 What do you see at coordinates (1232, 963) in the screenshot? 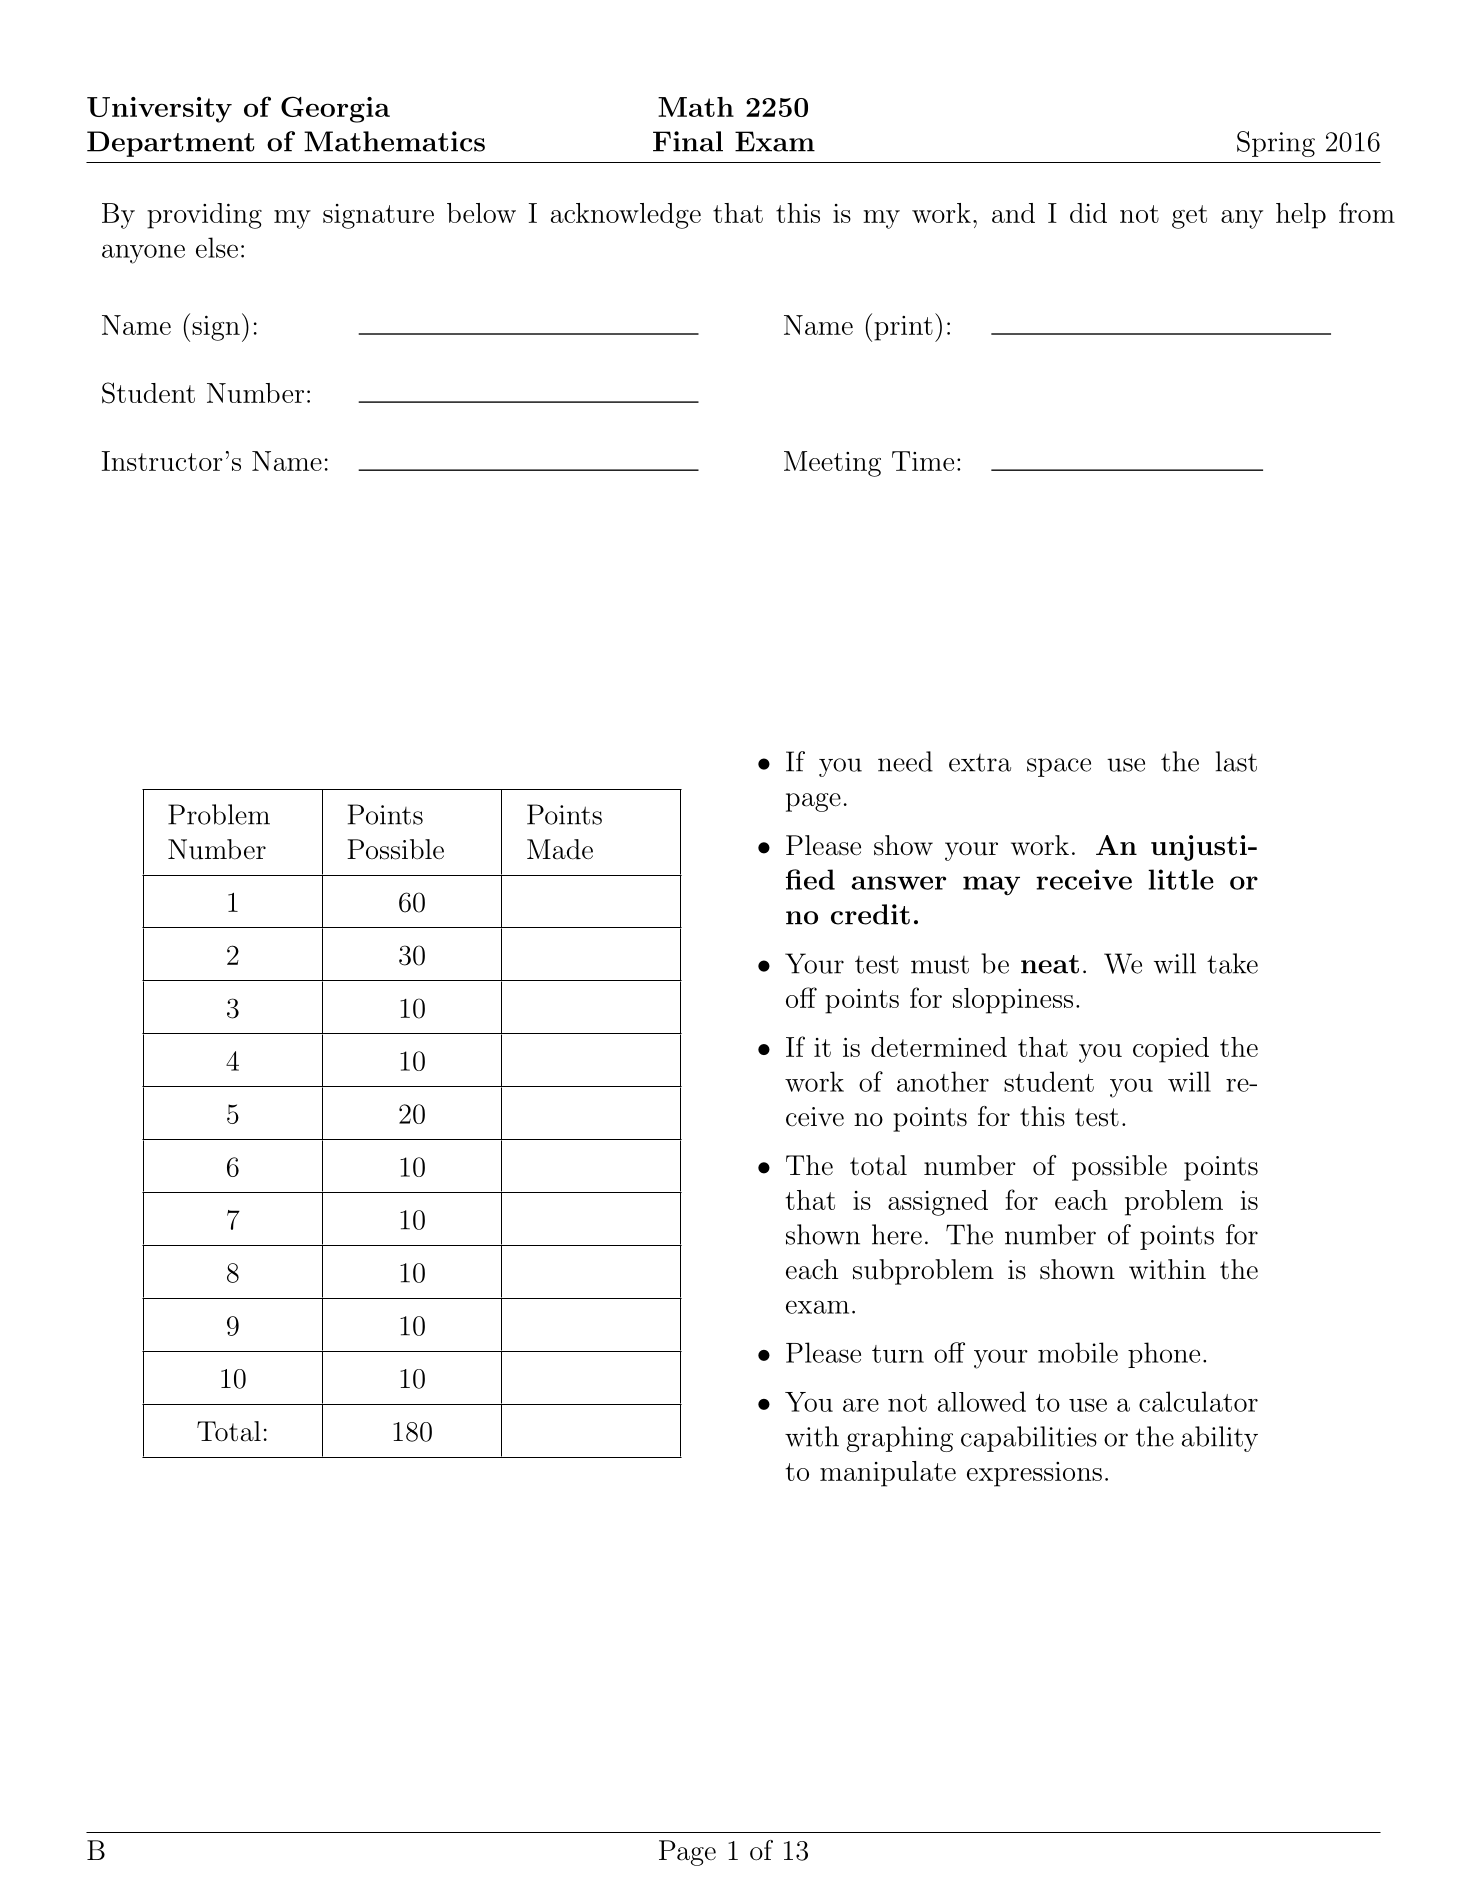
I see `take` at bounding box center [1232, 963].
